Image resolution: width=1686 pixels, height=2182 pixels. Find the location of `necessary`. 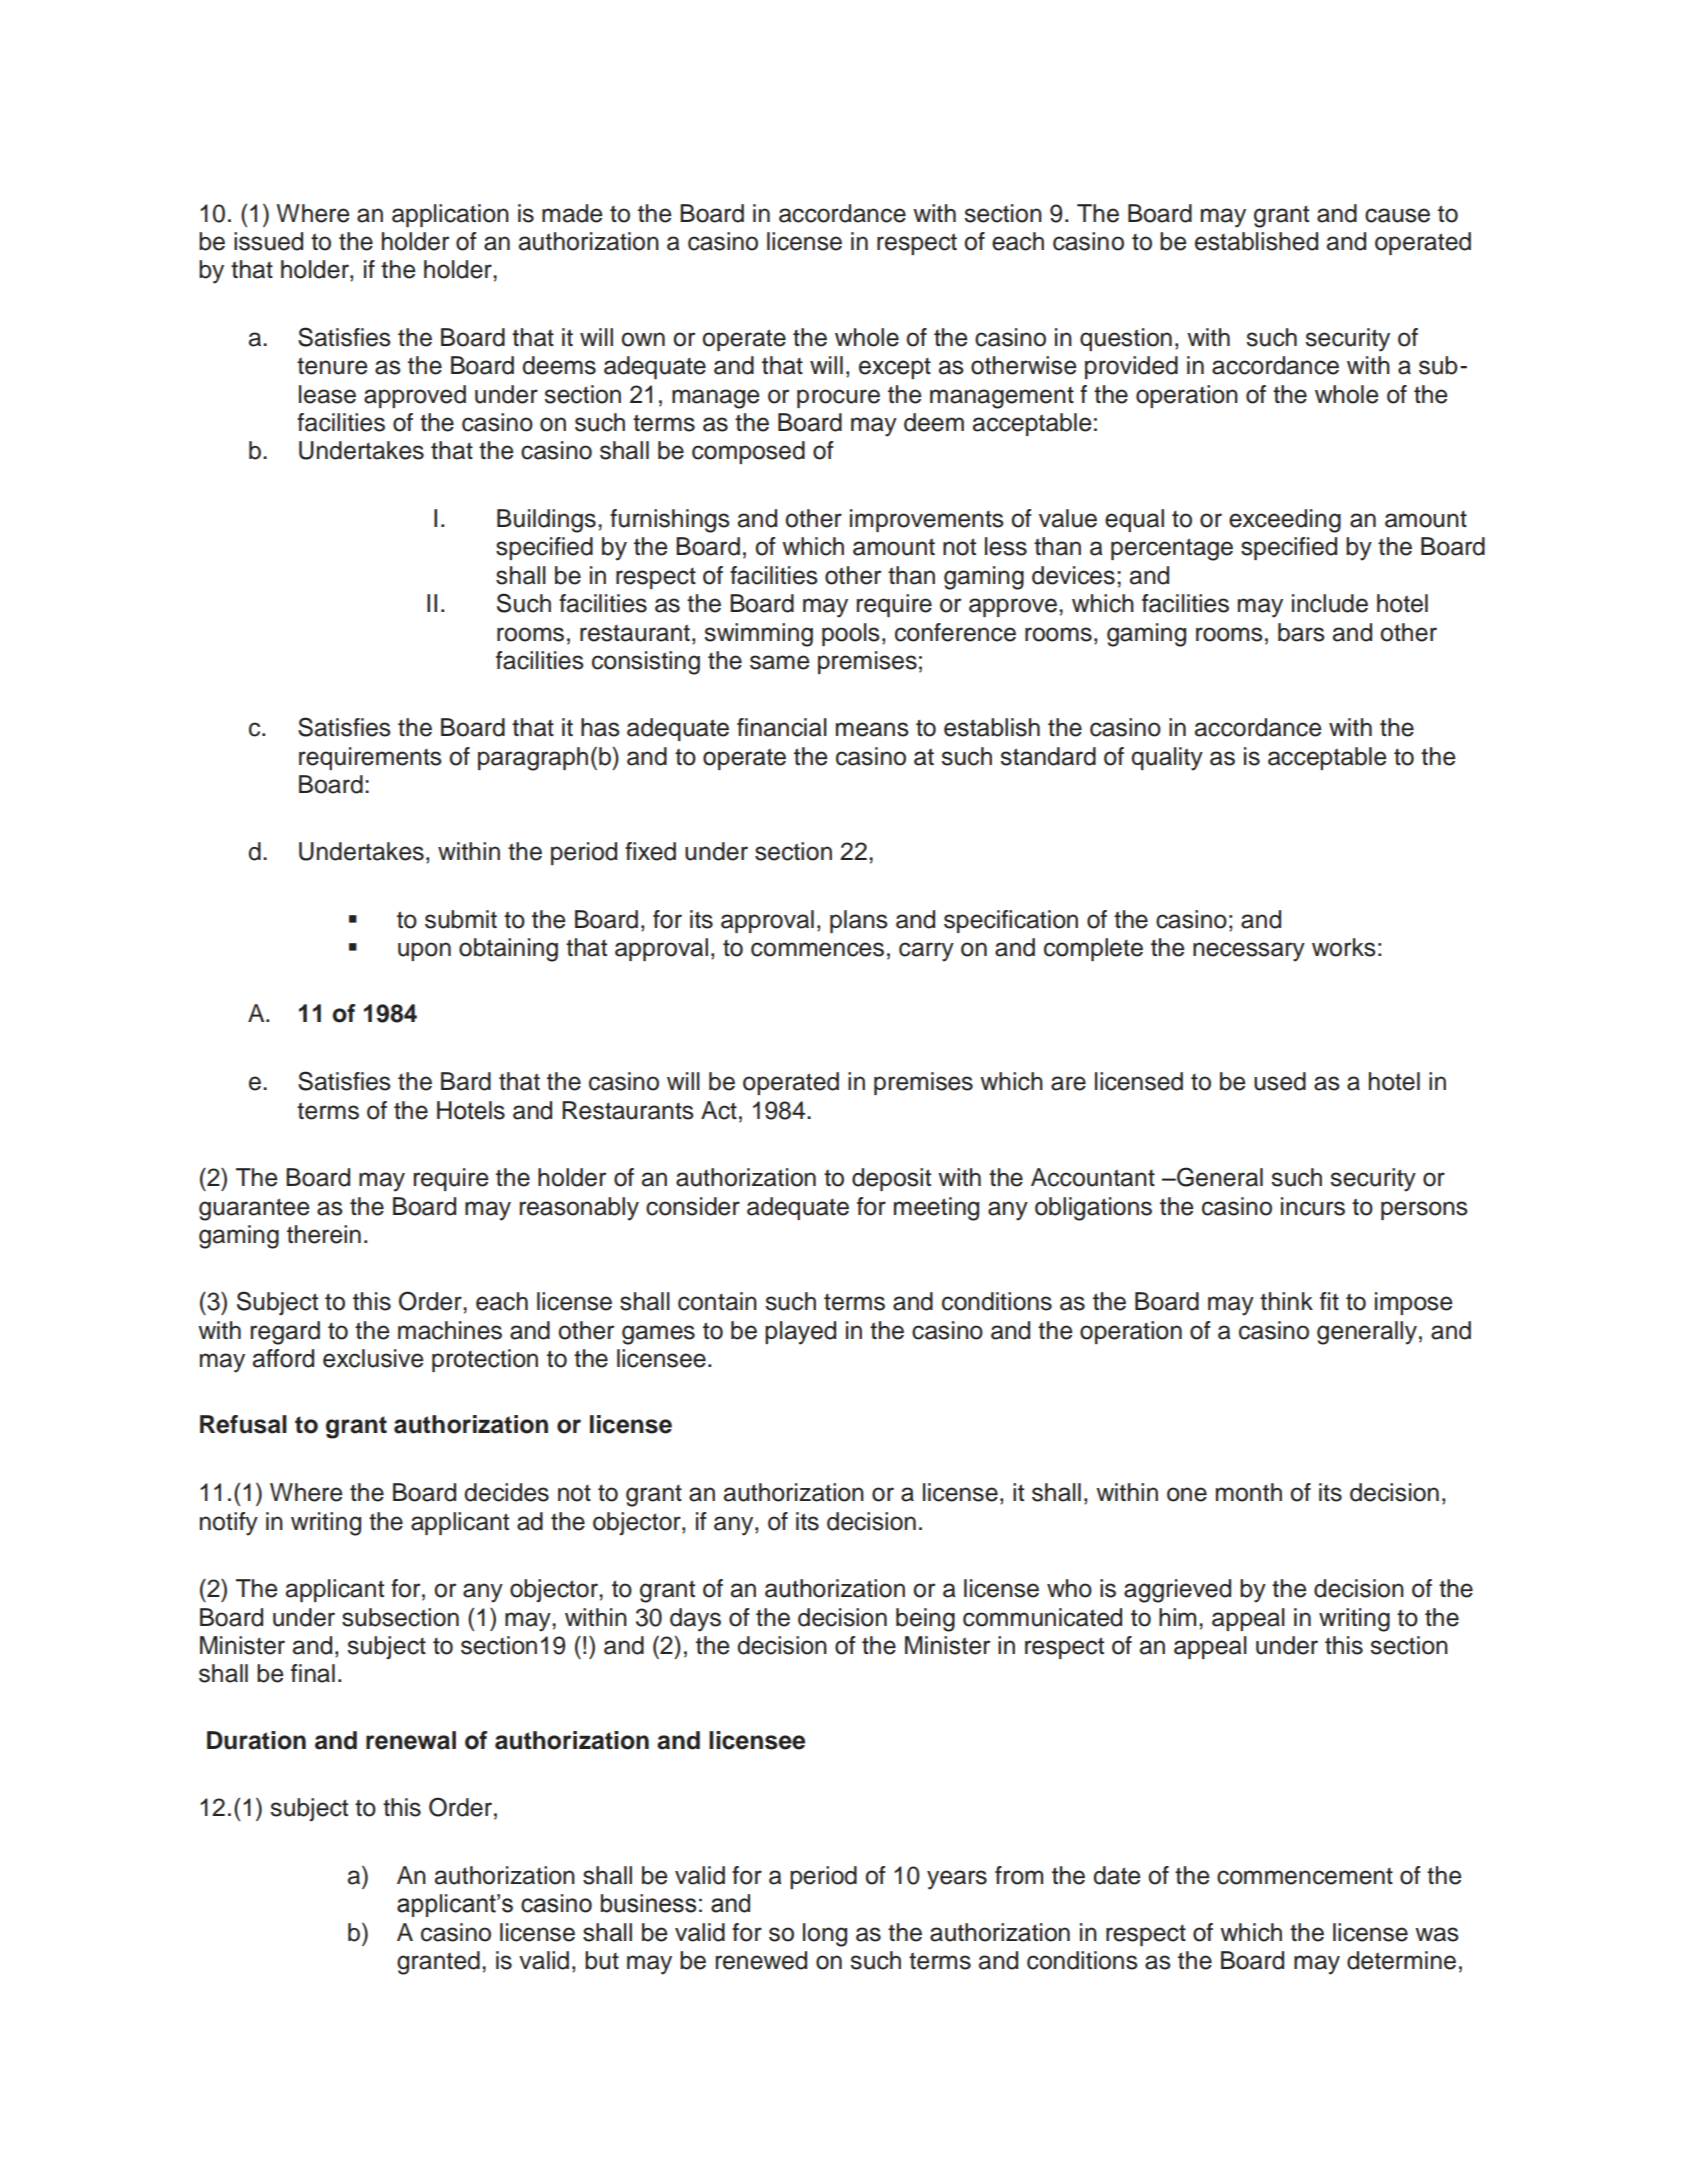

necessary is located at coordinates (1249, 952).
